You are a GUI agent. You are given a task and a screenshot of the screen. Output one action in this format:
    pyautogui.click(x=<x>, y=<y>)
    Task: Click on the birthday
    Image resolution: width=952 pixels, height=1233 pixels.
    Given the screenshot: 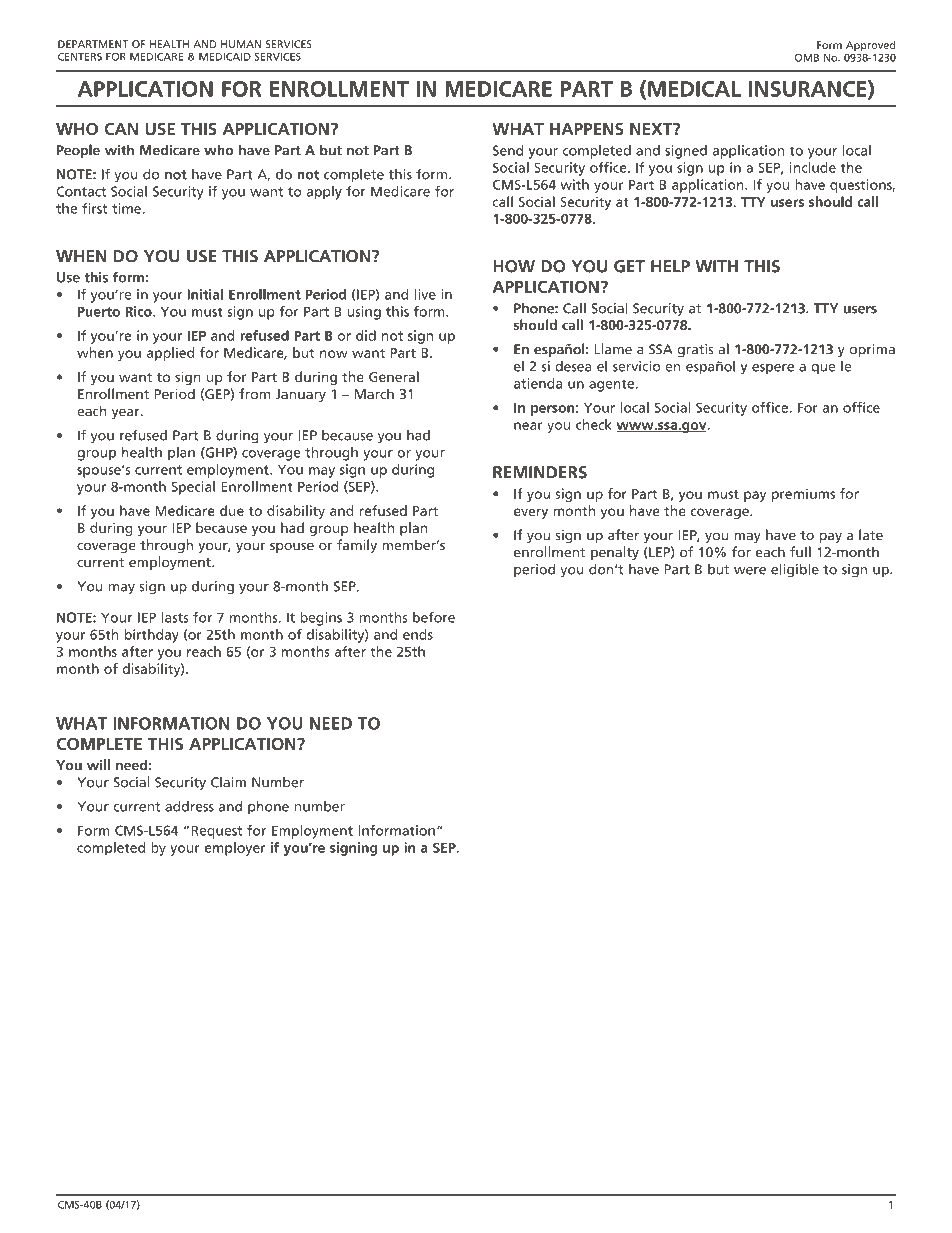 What is the action you would take?
    pyautogui.click(x=152, y=636)
